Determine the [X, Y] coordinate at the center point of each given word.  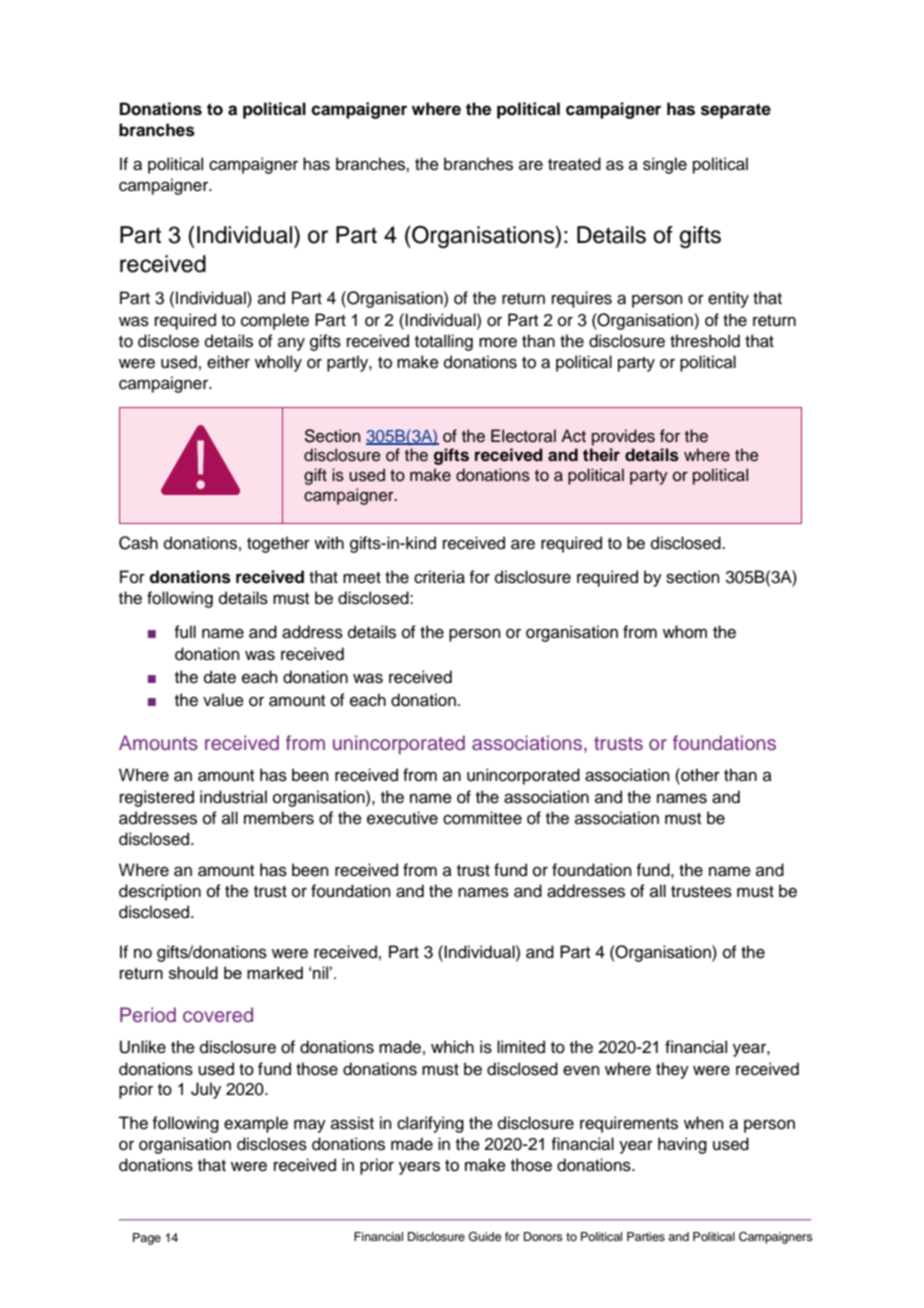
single [665, 165]
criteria [439, 577]
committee [482, 818]
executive [402, 818]
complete [275, 321]
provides [623, 437]
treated [574, 164]
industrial [233, 797]
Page [147, 1239]
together [278, 544]
